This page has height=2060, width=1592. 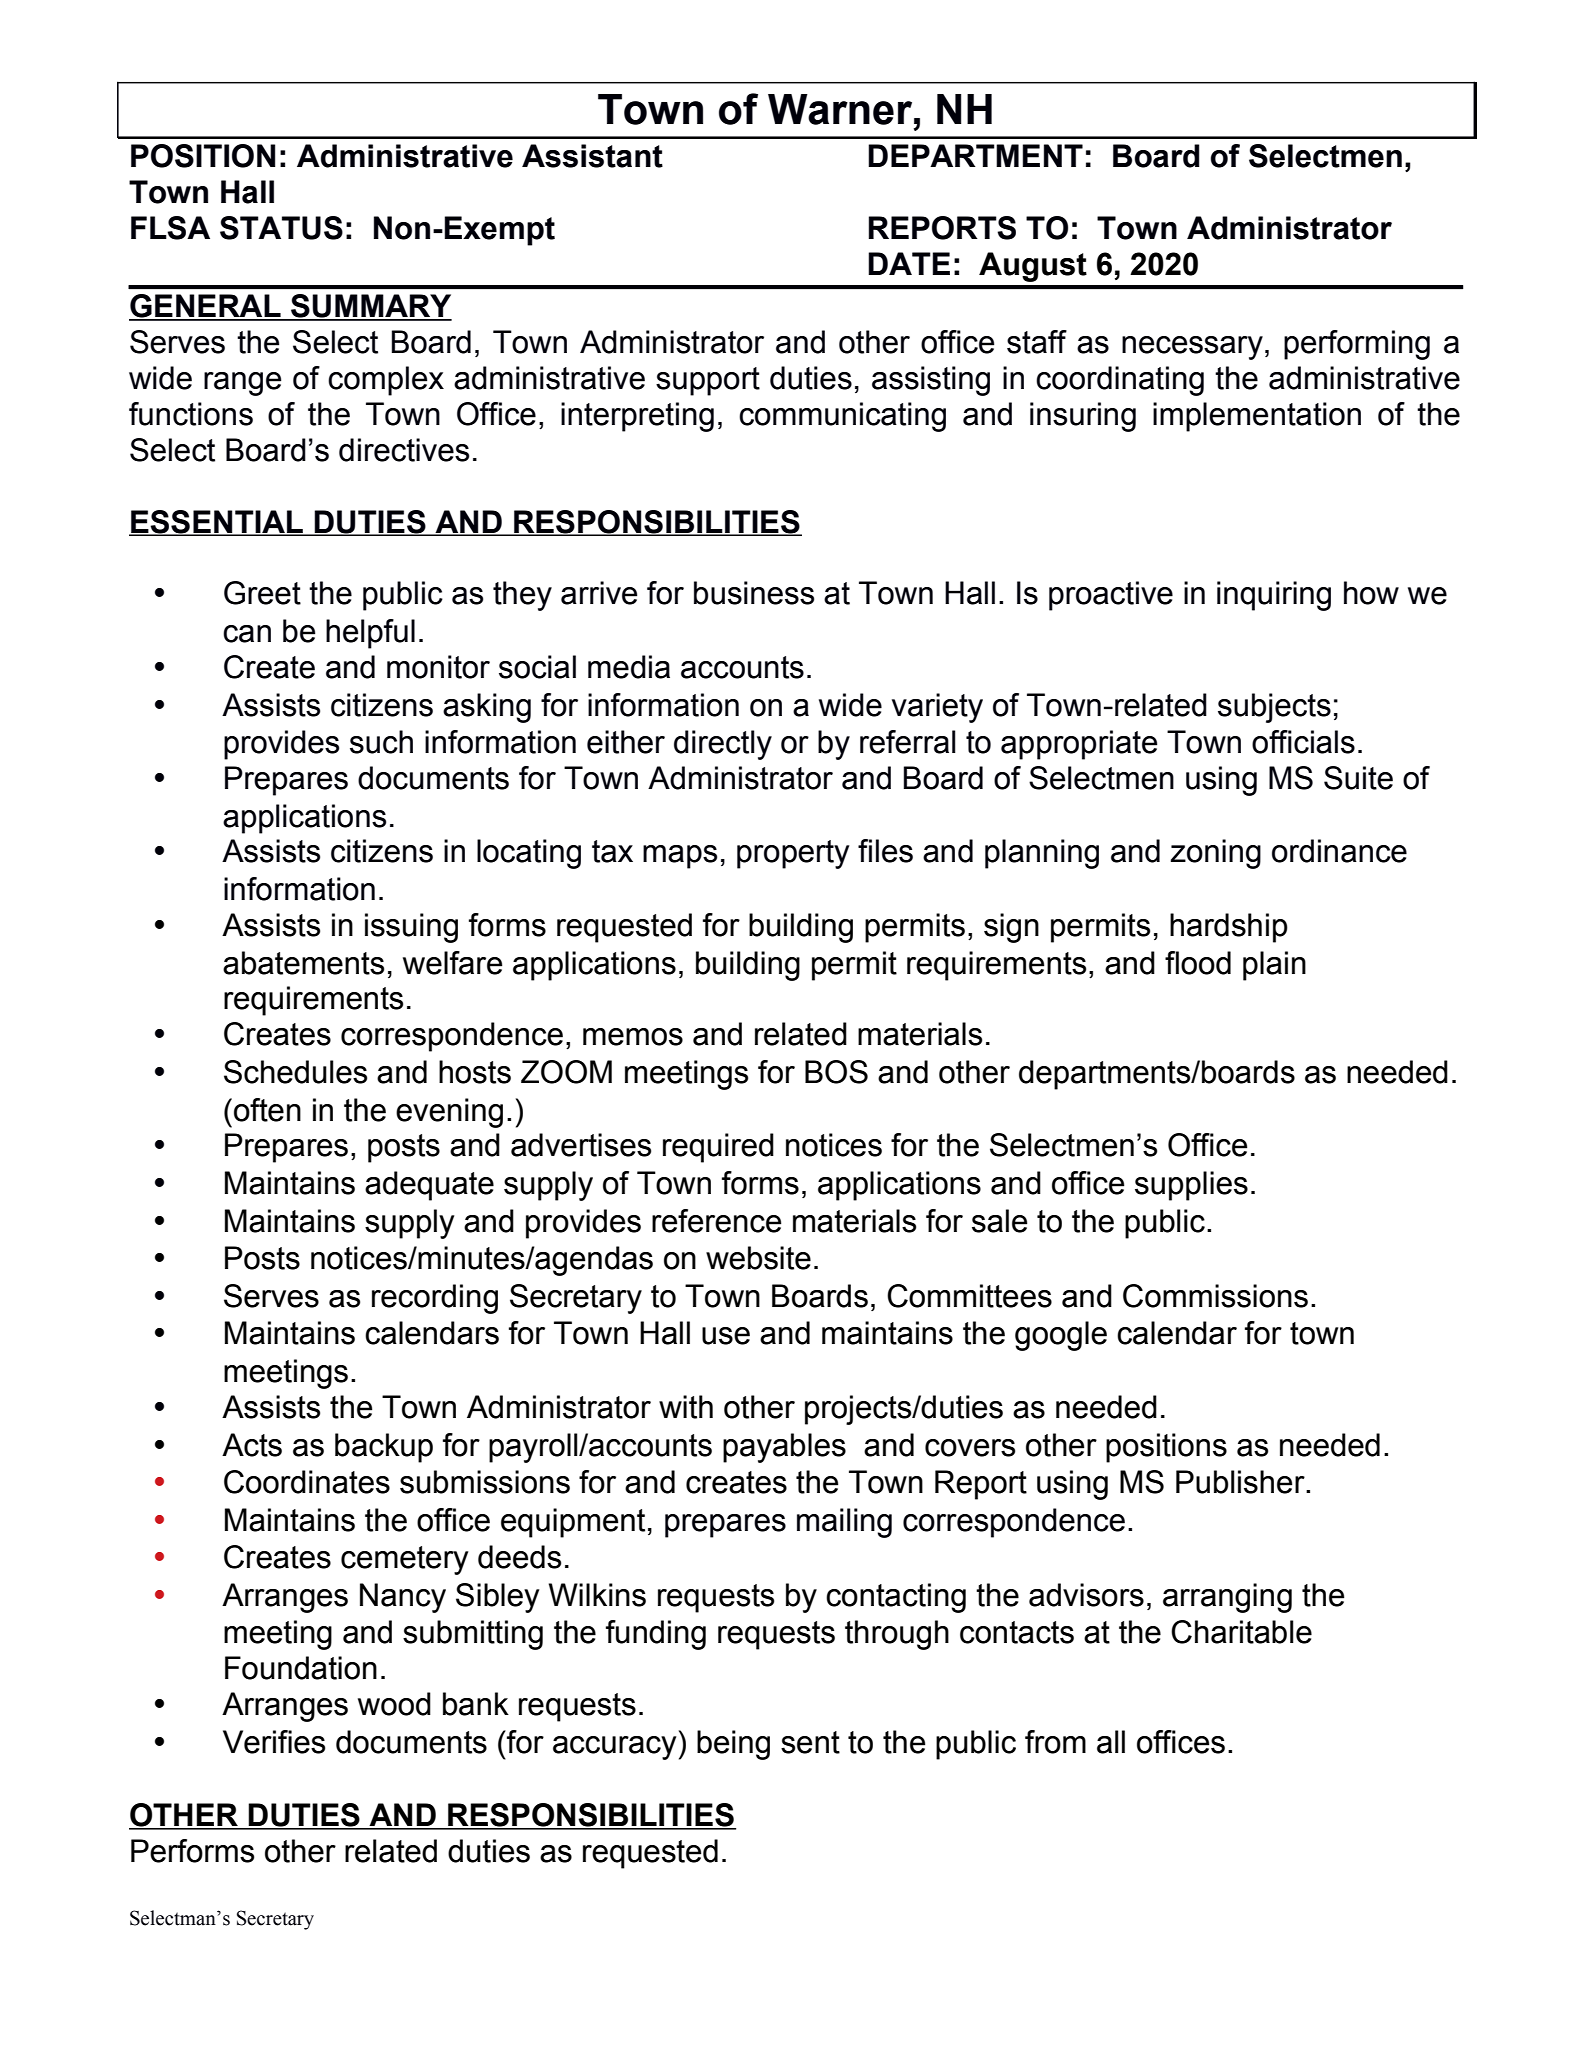 I want to click on being, so click(x=733, y=1745).
